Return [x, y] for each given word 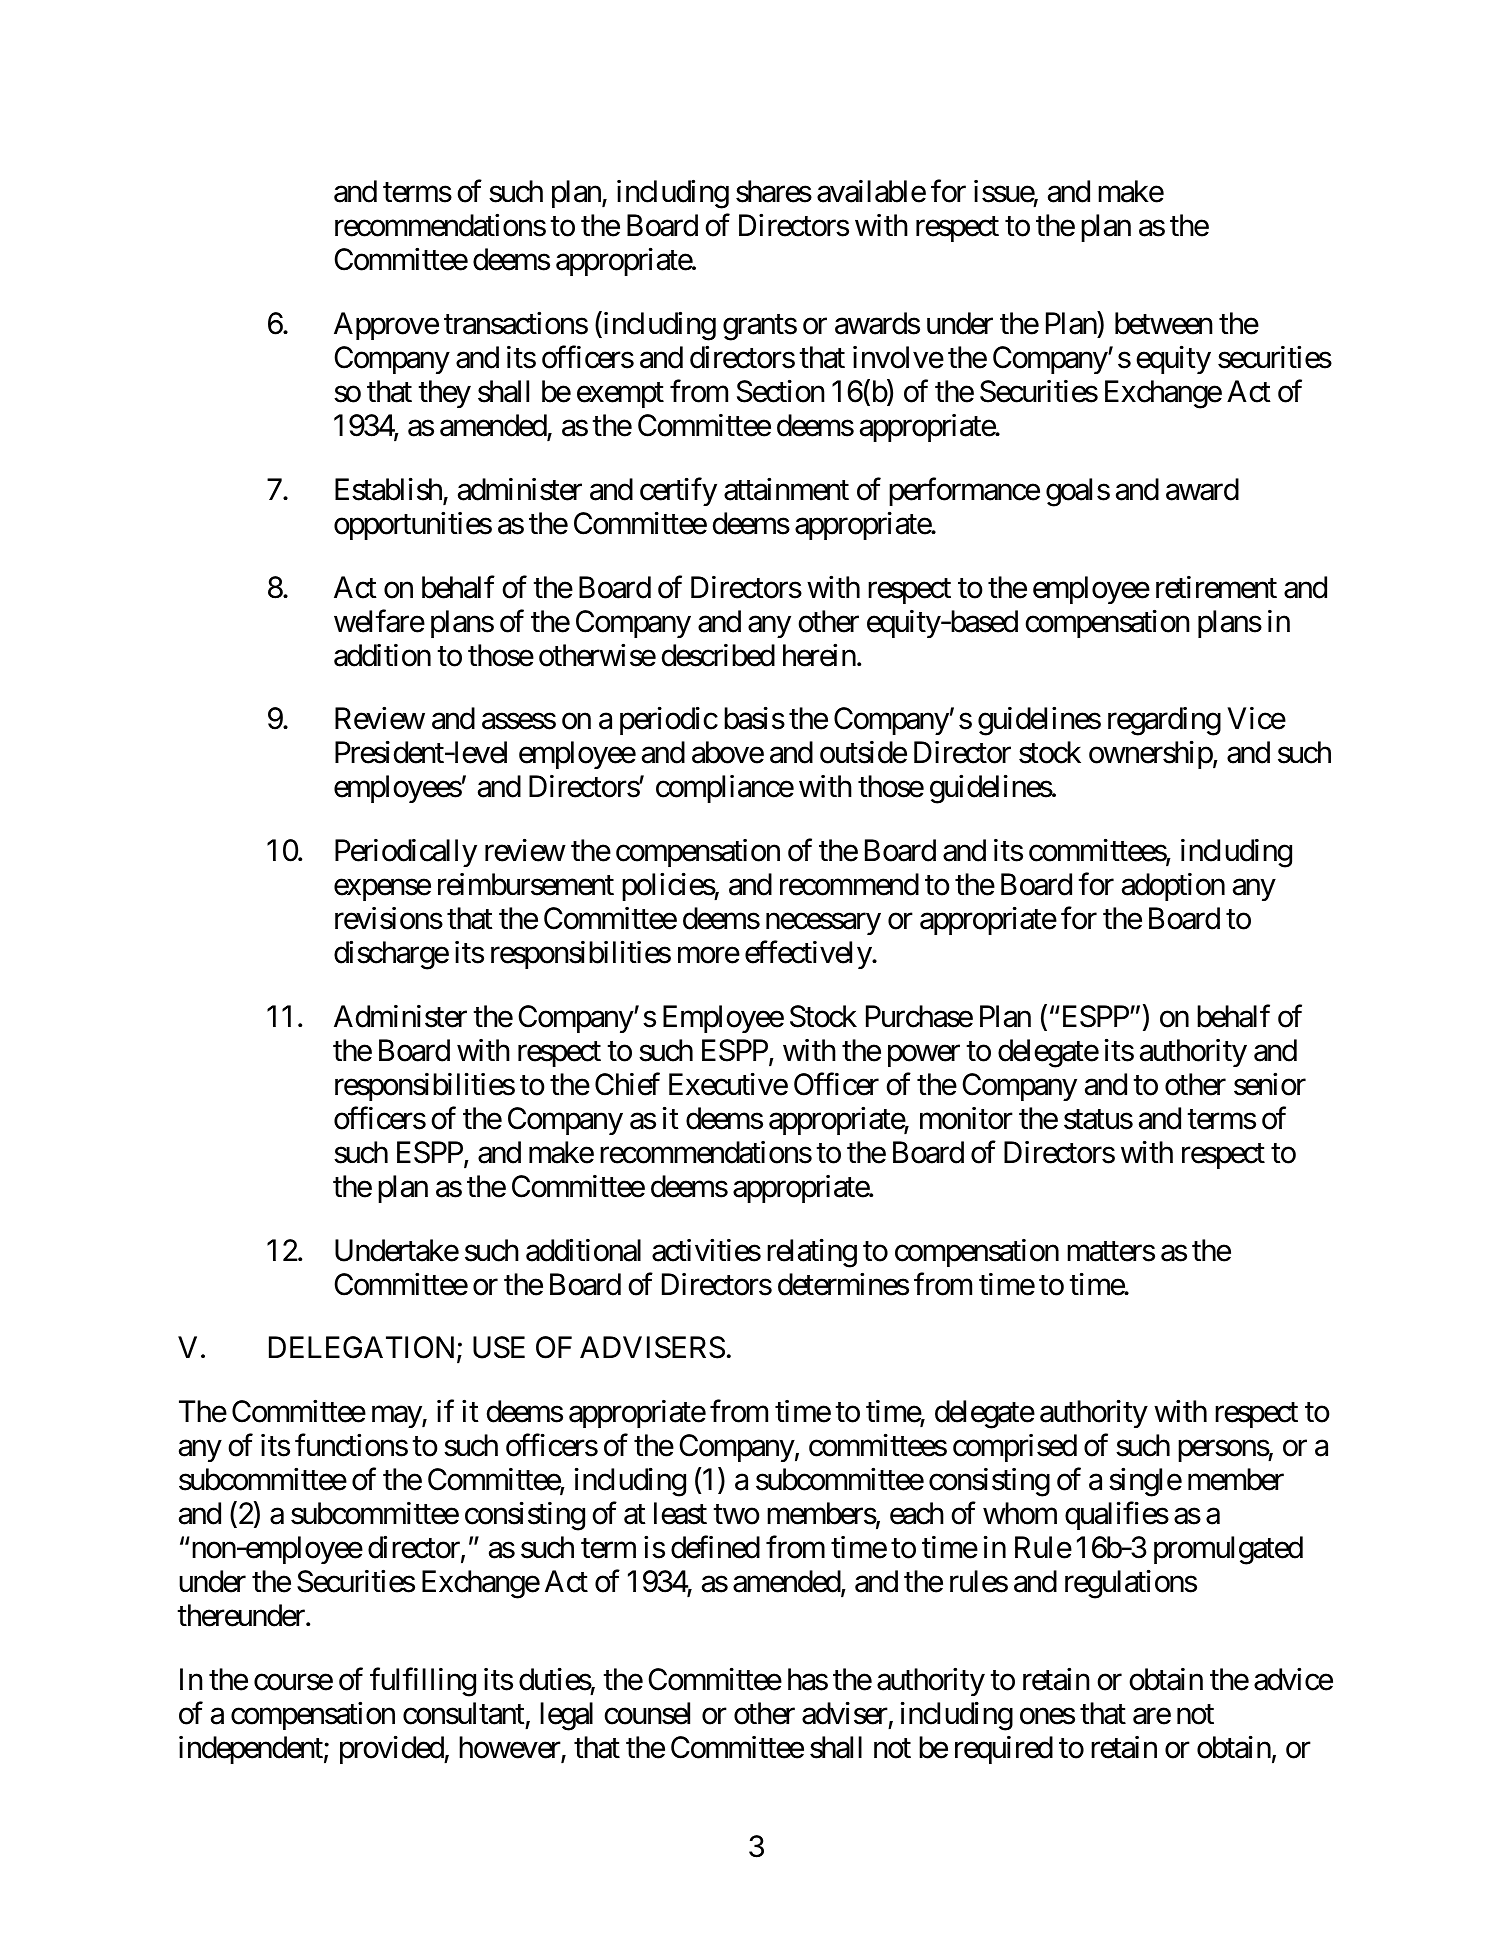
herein [819, 655]
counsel [647, 1713]
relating [812, 1253]
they [444, 394]
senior [1270, 1084]
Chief [627, 1084]
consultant [464, 1713]
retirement [1216, 587]
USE [499, 1347]
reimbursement [526, 884]
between [1164, 323]
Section [781, 391]
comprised [1015, 1448]
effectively [809, 955]
